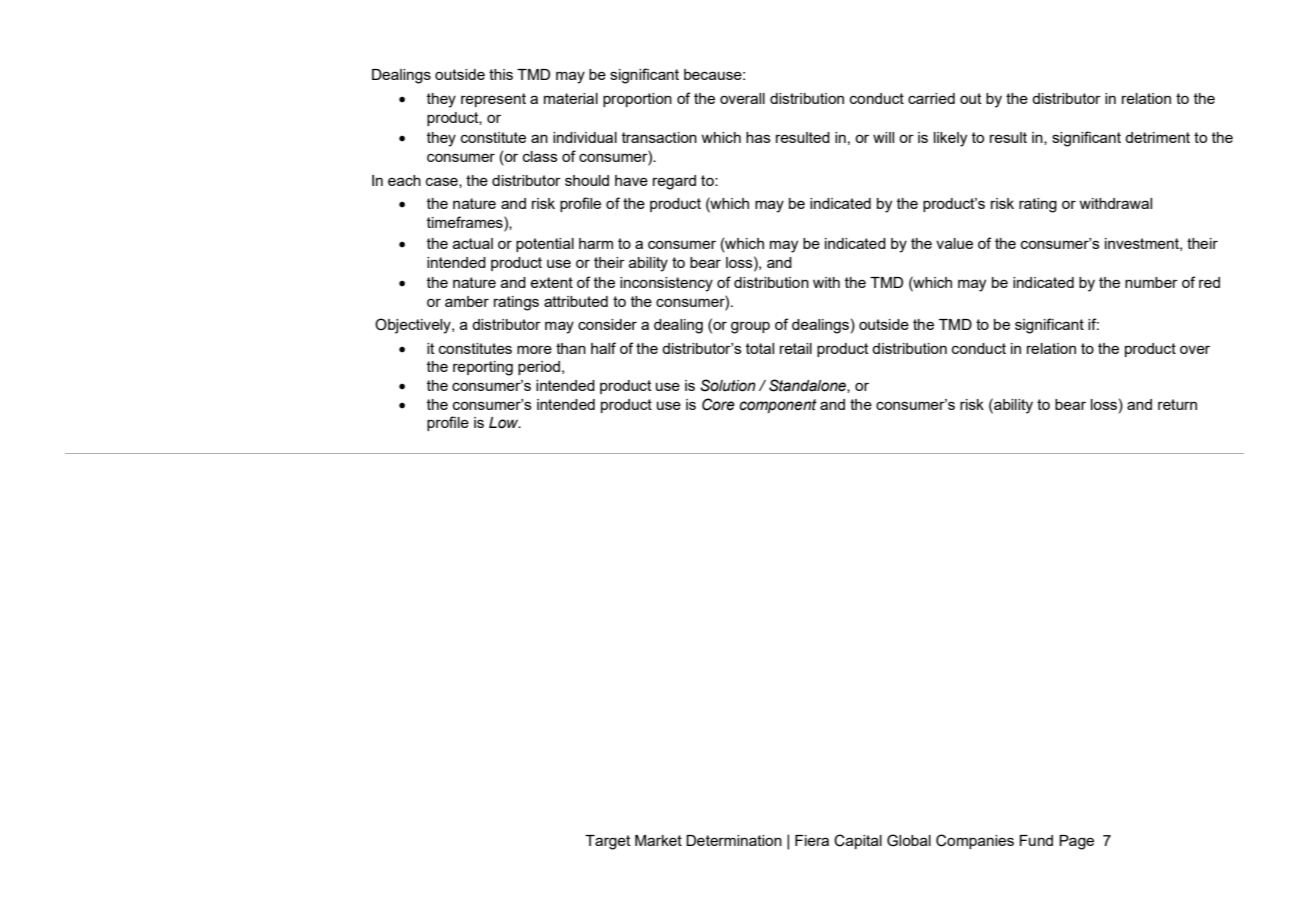 Image resolution: width=1307 pixels, height=924 pixels. What do you see at coordinates (750, 327) in the page?
I see `group` at bounding box center [750, 327].
